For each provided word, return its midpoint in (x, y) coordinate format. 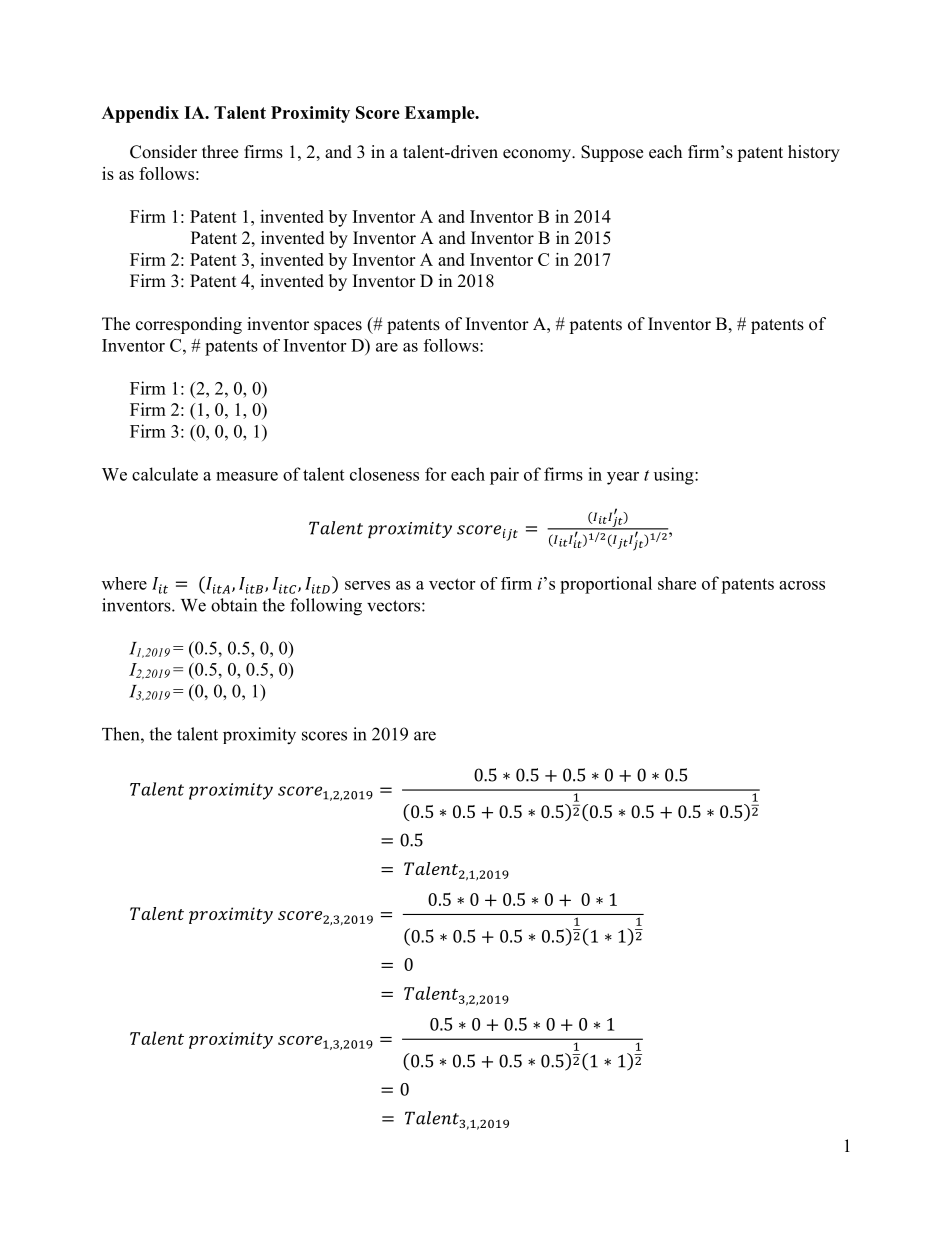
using (675, 476)
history (814, 153)
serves (367, 585)
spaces (338, 327)
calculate (165, 474)
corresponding (189, 325)
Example (441, 114)
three (220, 152)
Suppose (612, 153)
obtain (234, 605)
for (435, 474)
